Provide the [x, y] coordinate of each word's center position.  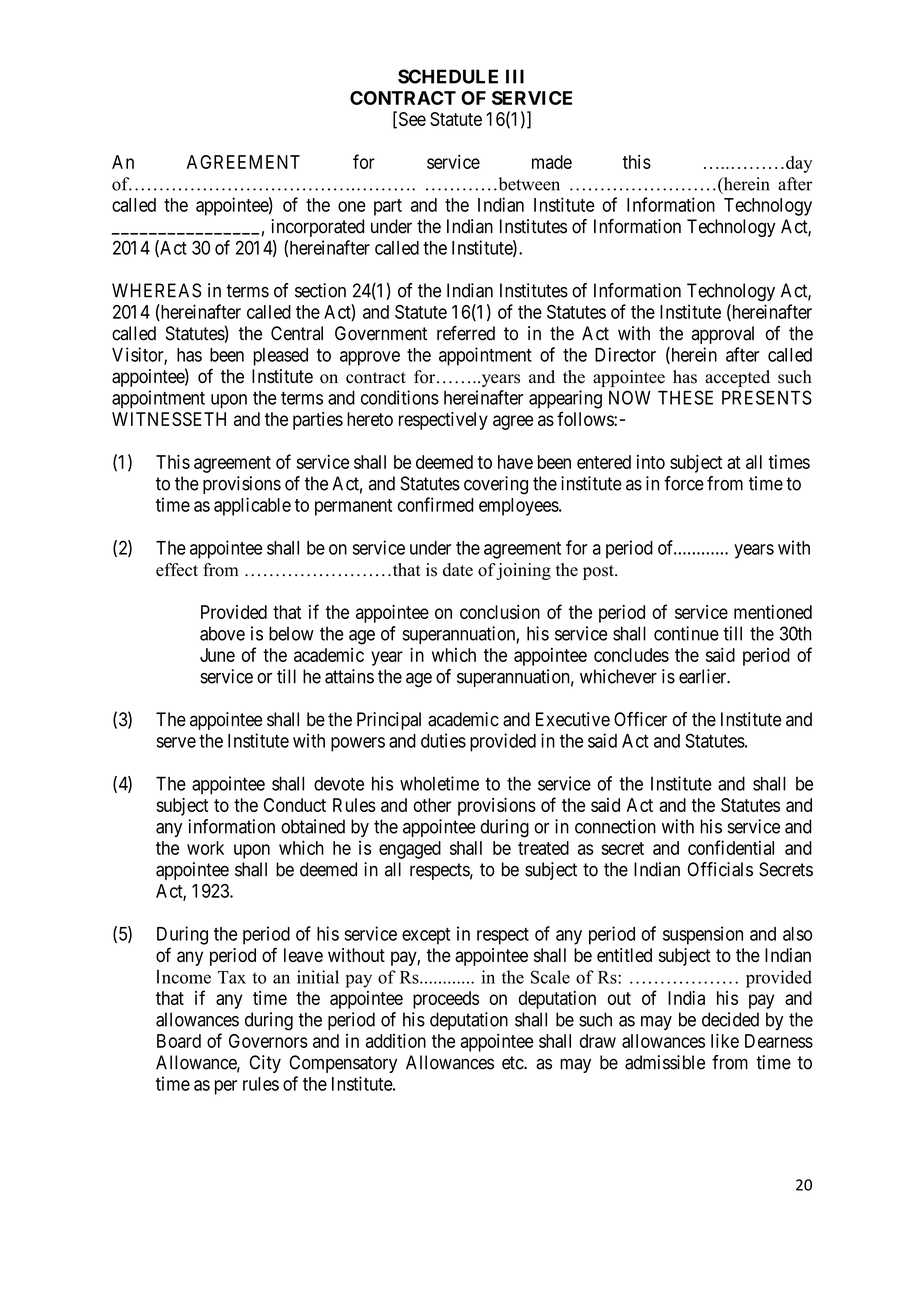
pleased [280, 357]
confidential [731, 847]
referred [466, 333]
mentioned [773, 612]
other [432, 805]
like [725, 1040]
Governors [268, 1041]
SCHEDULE [448, 76]
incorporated [317, 228]
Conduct [295, 805]
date [458, 570]
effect [177, 570]
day [799, 164]
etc [513, 1063]
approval [722, 335]
